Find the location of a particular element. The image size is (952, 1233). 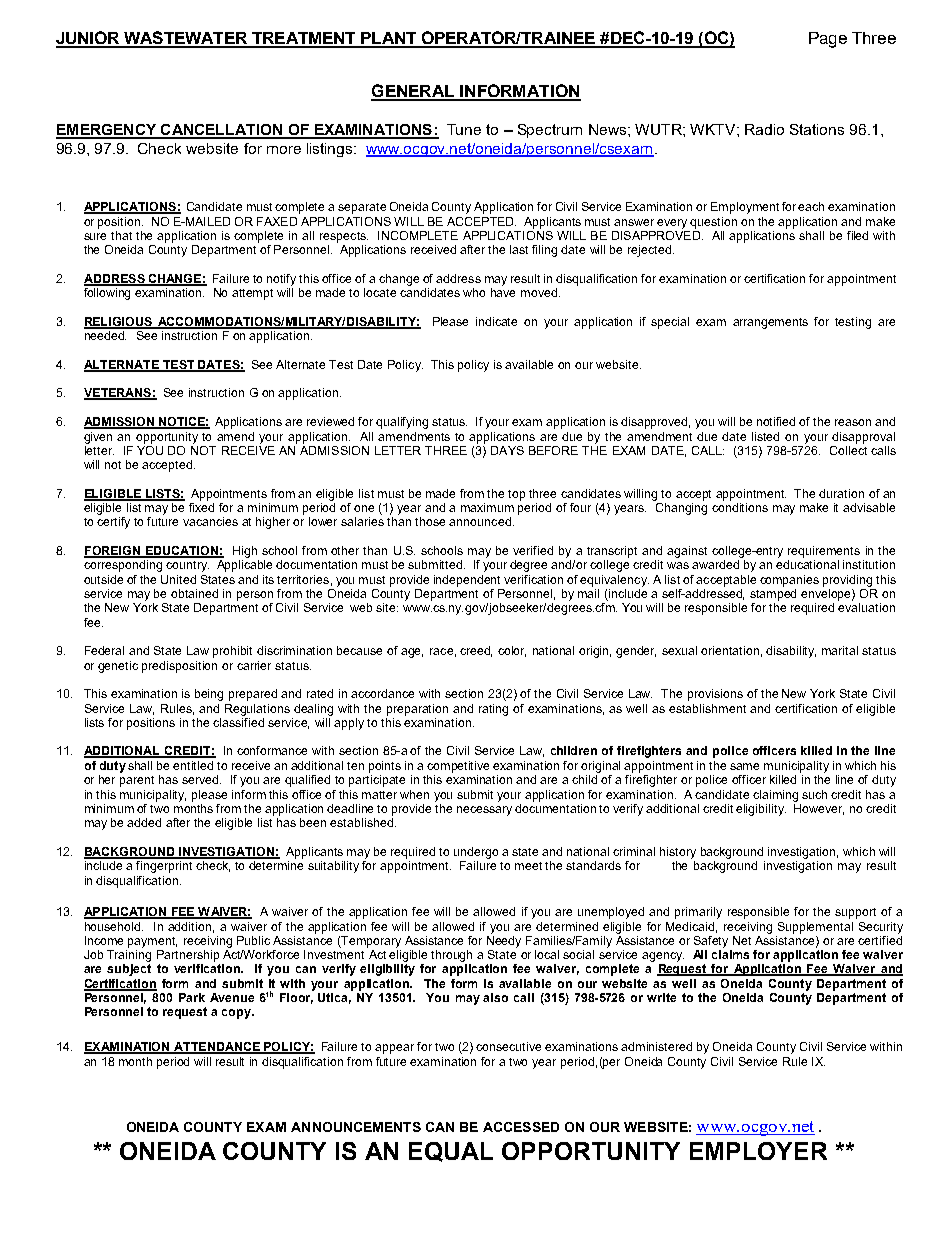

ATTENDANCE is located at coordinates (217, 1048).
